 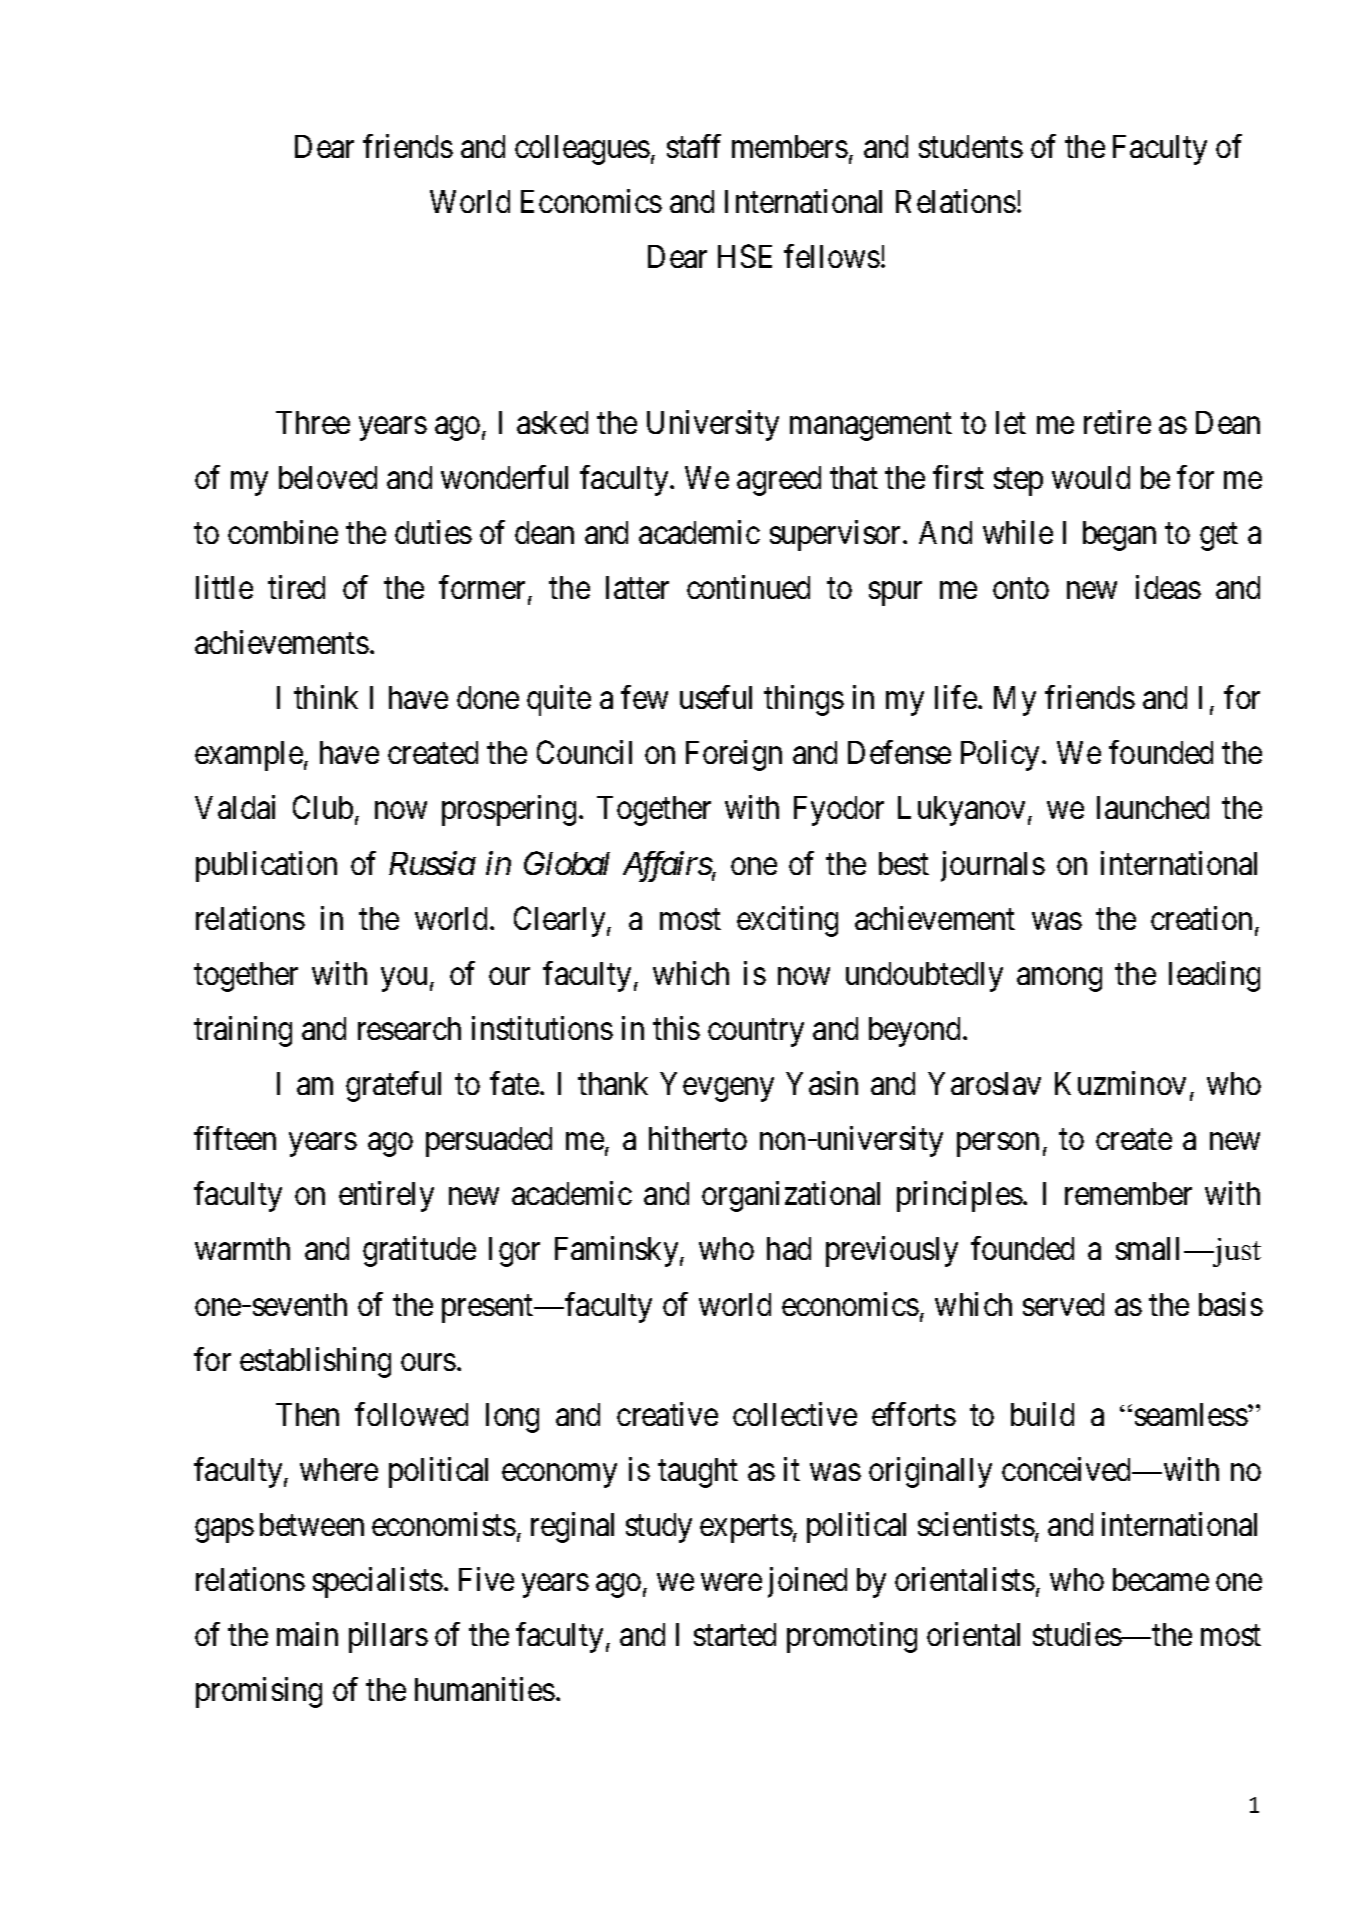 What do you see at coordinates (582, 150) in the page?
I see `colleagues` at bounding box center [582, 150].
